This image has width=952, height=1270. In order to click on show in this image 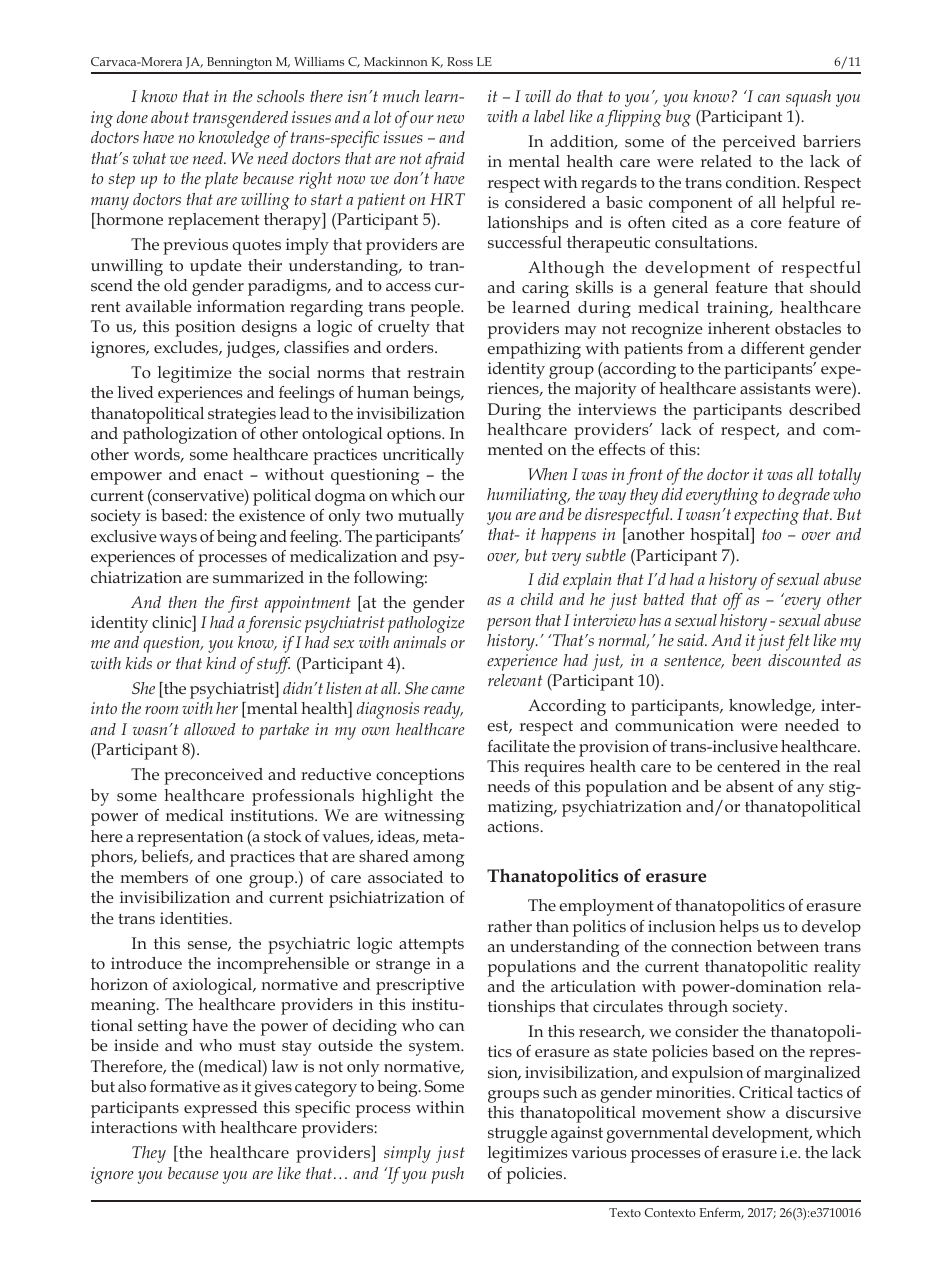, I will do `click(746, 1112)`.
